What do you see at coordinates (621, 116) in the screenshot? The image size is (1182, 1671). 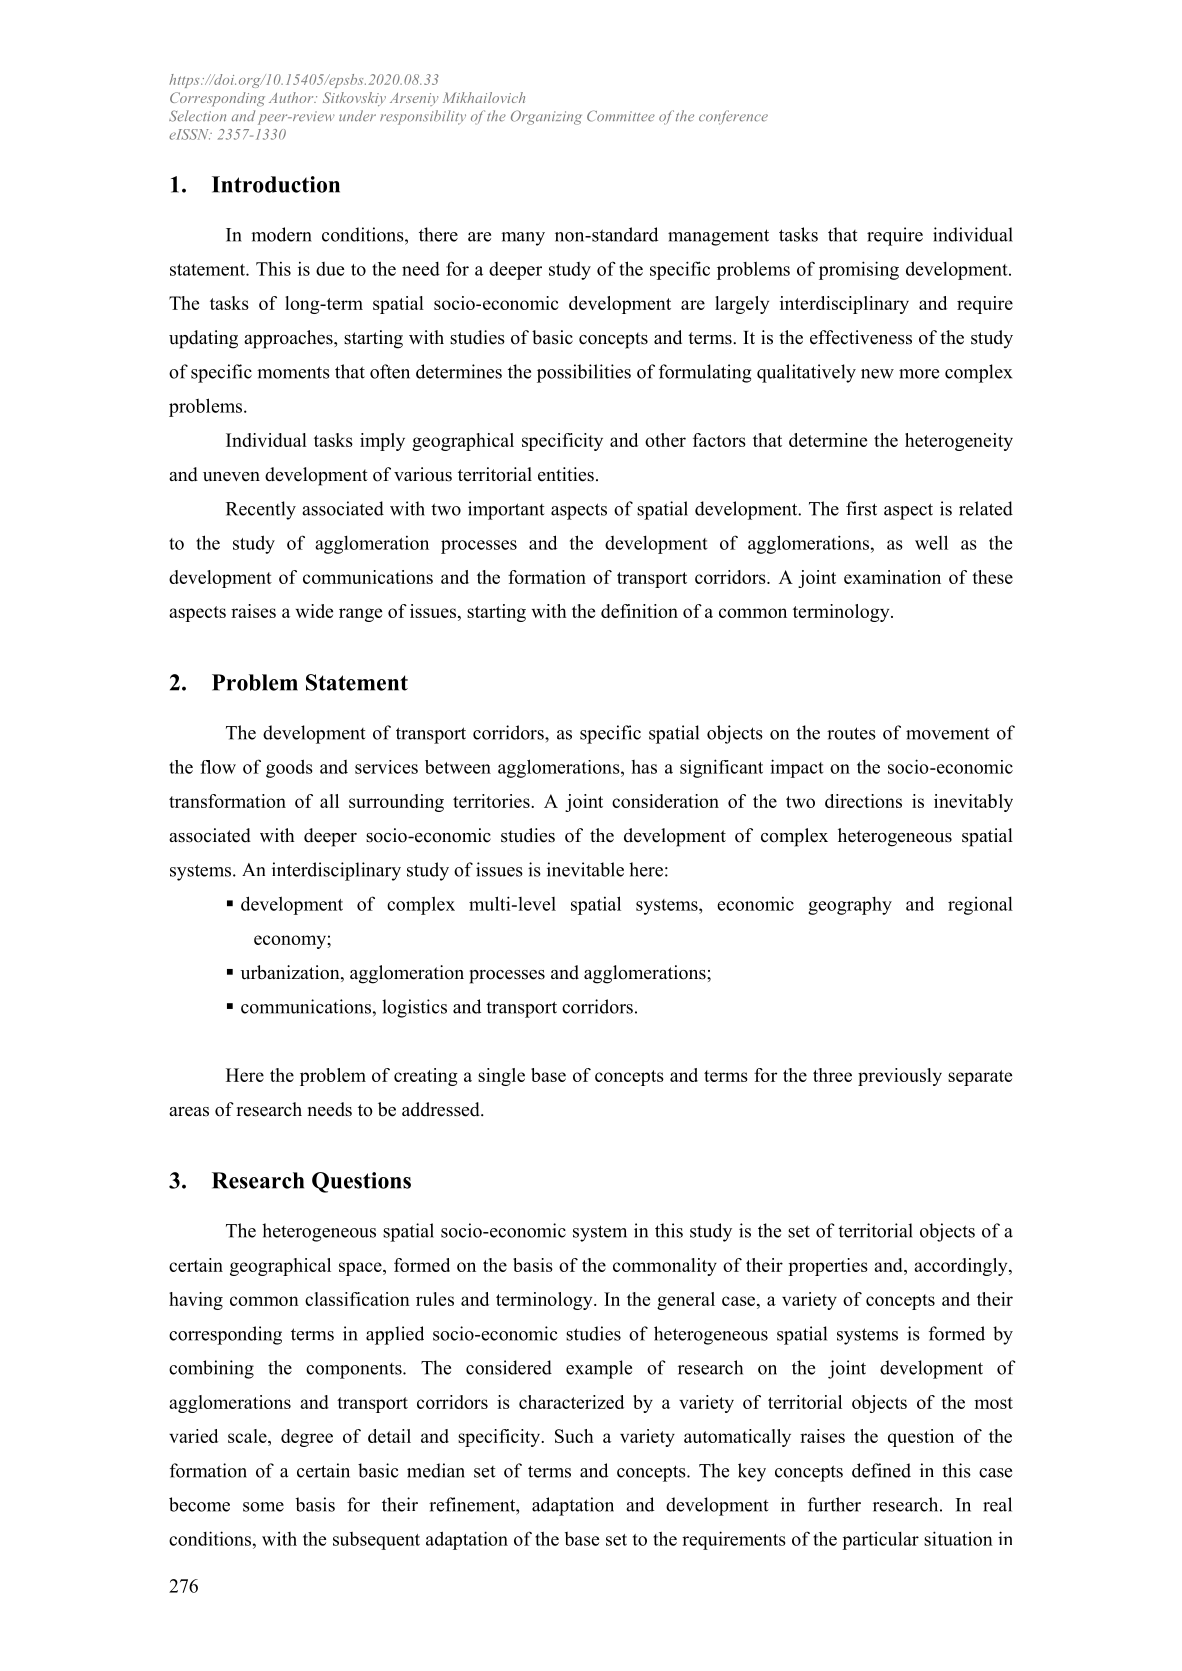 I see `Committee` at bounding box center [621, 116].
